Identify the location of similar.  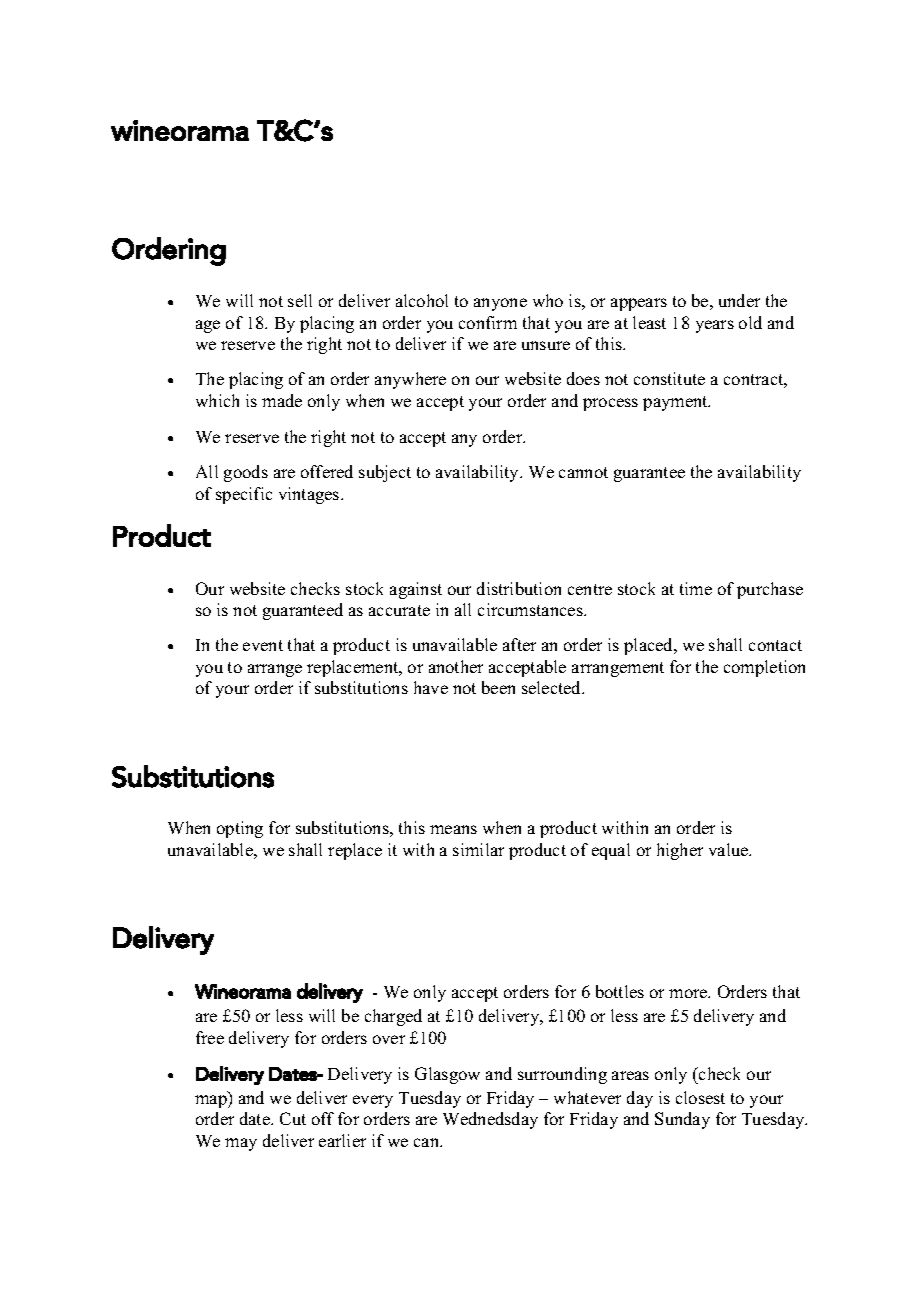
(478, 849).
